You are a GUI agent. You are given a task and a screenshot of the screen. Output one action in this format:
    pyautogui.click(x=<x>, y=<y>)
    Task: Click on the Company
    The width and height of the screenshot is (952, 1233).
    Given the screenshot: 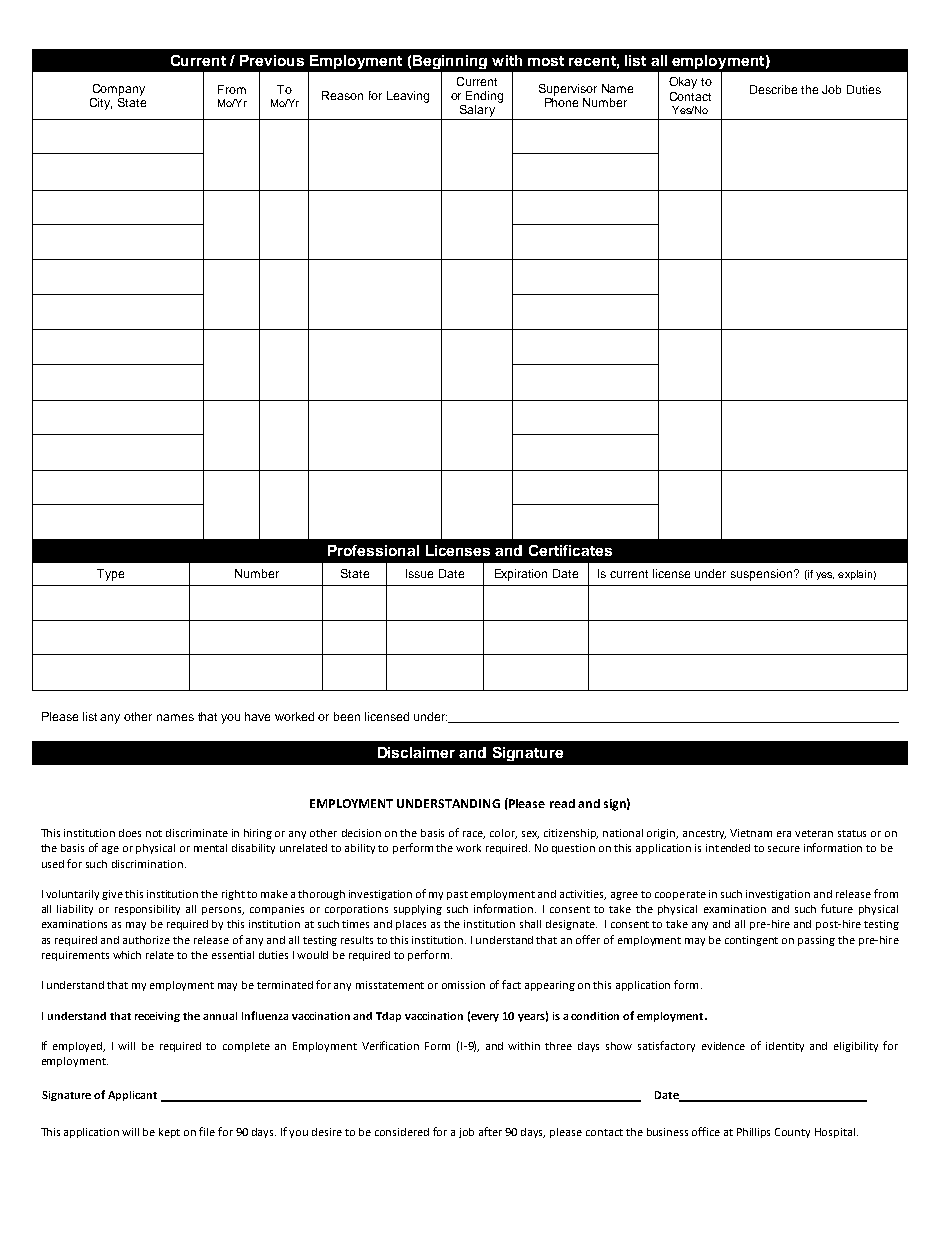 What is the action you would take?
    pyautogui.click(x=119, y=90)
